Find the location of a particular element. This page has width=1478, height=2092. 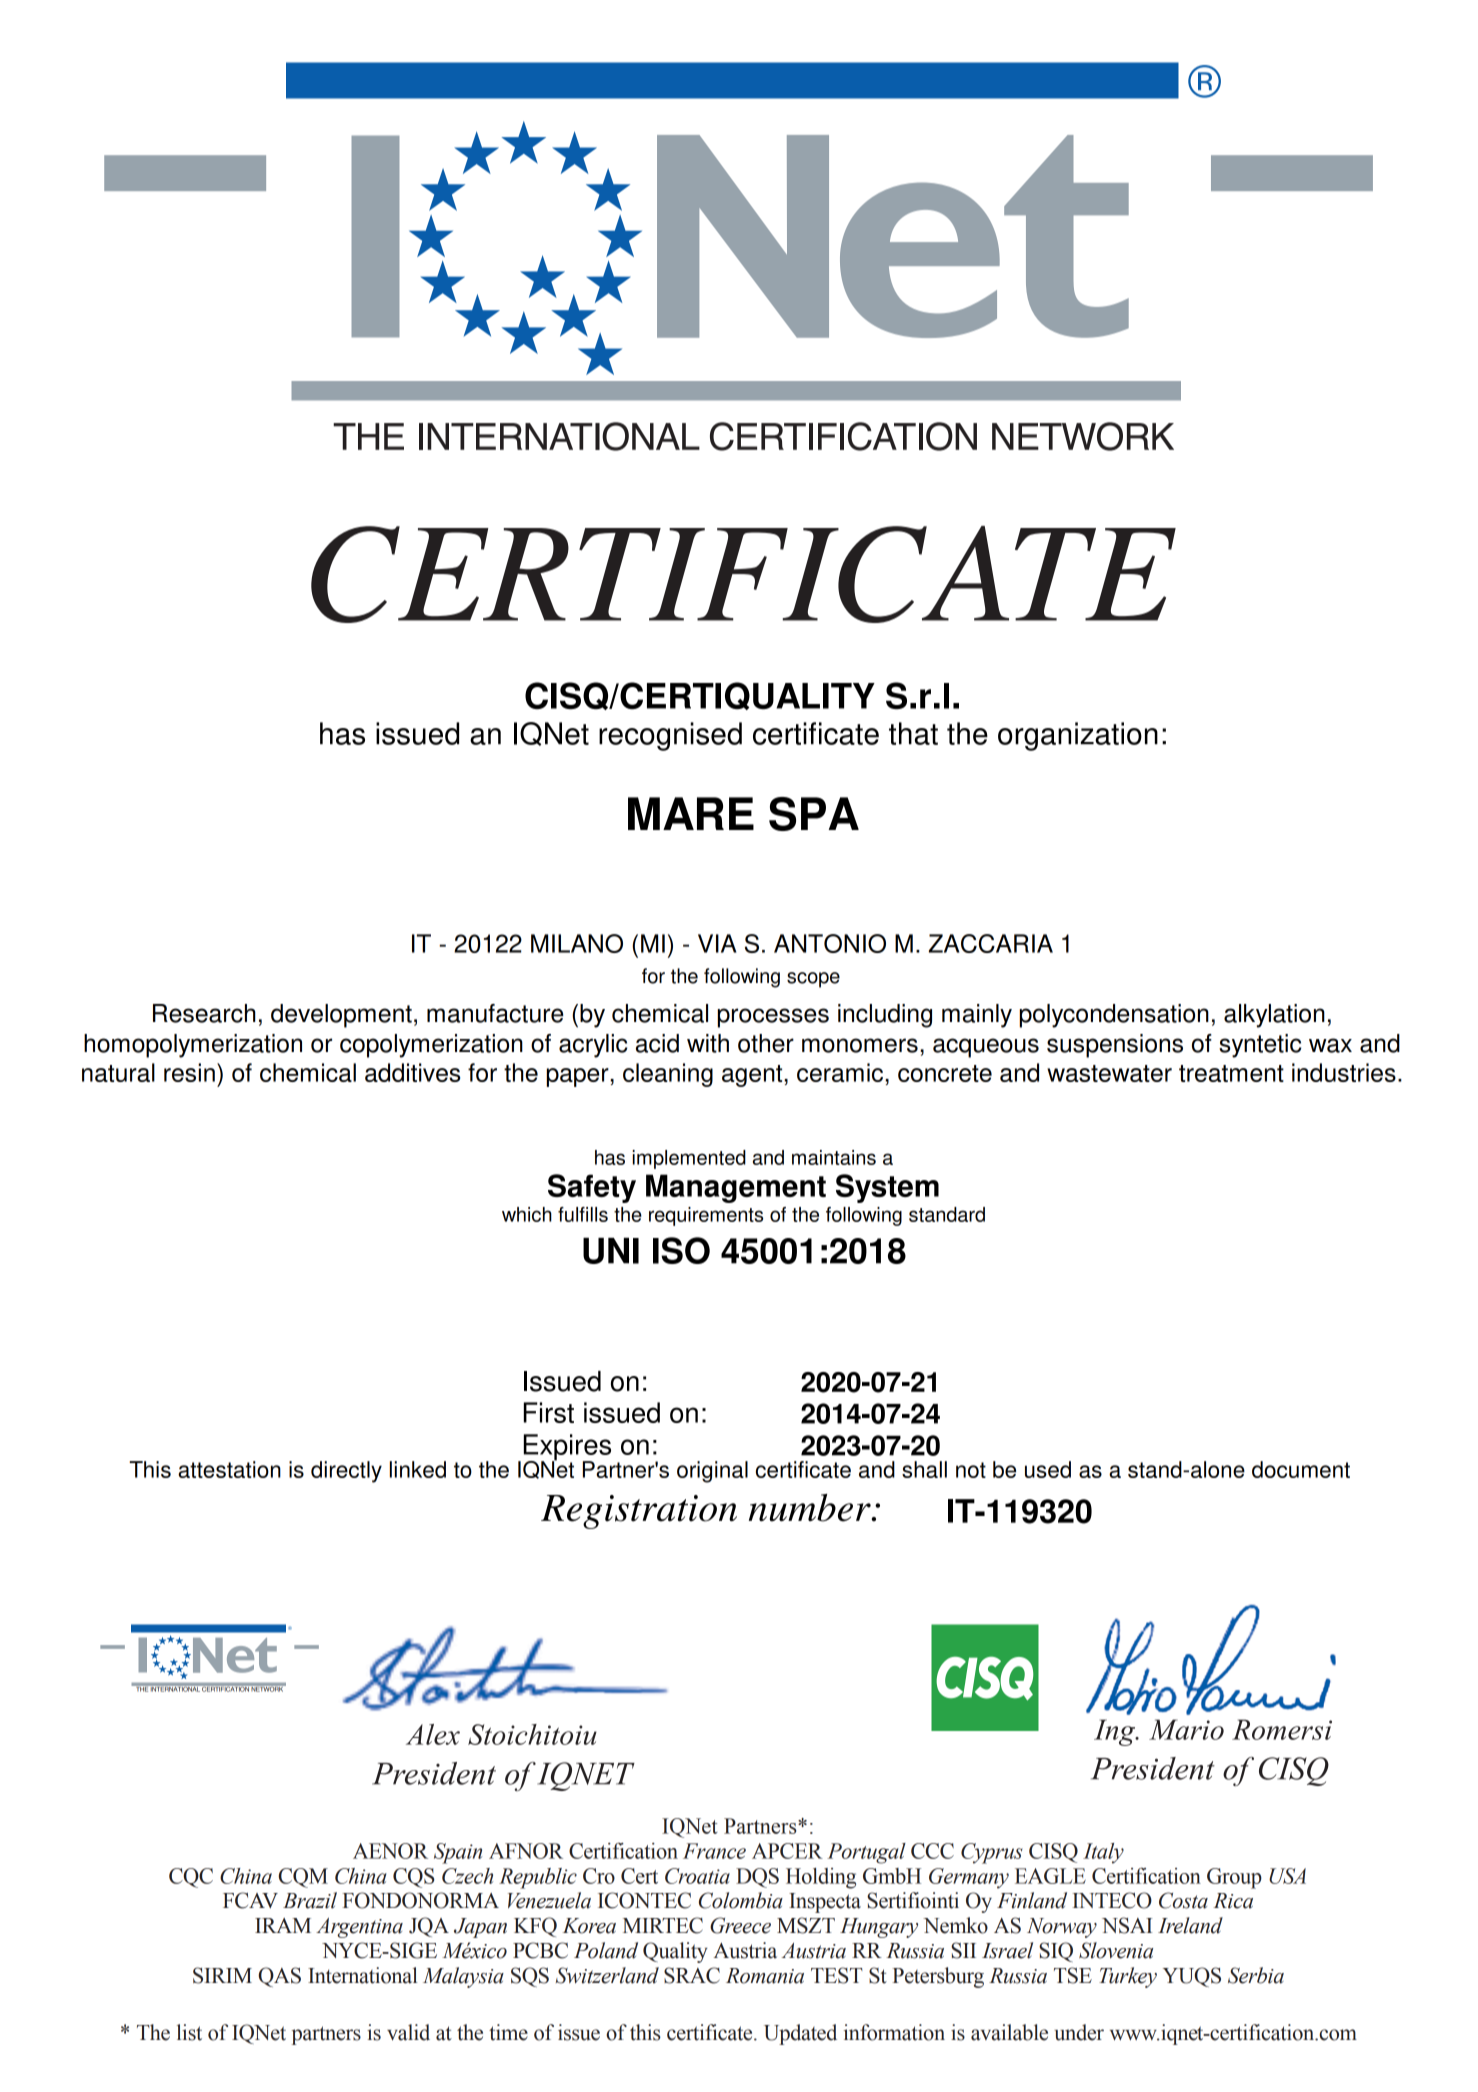

MARE is located at coordinates (691, 813).
